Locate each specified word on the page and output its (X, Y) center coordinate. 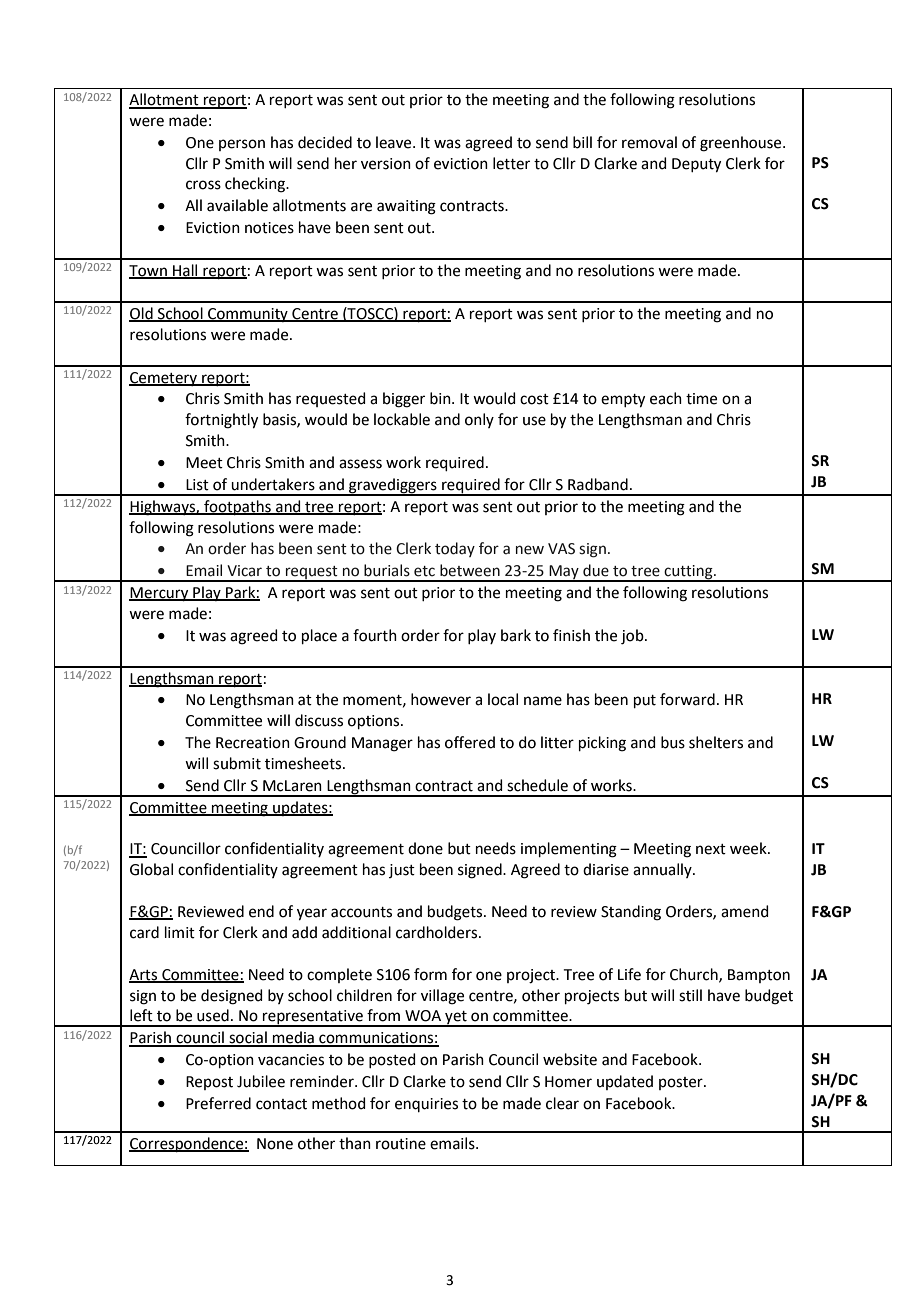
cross (203, 185)
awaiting (406, 207)
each (666, 398)
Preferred (218, 1103)
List (197, 485)
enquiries (426, 1105)
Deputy (696, 165)
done (425, 848)
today (455, 549)
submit (237, 763)
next (711, 849)
